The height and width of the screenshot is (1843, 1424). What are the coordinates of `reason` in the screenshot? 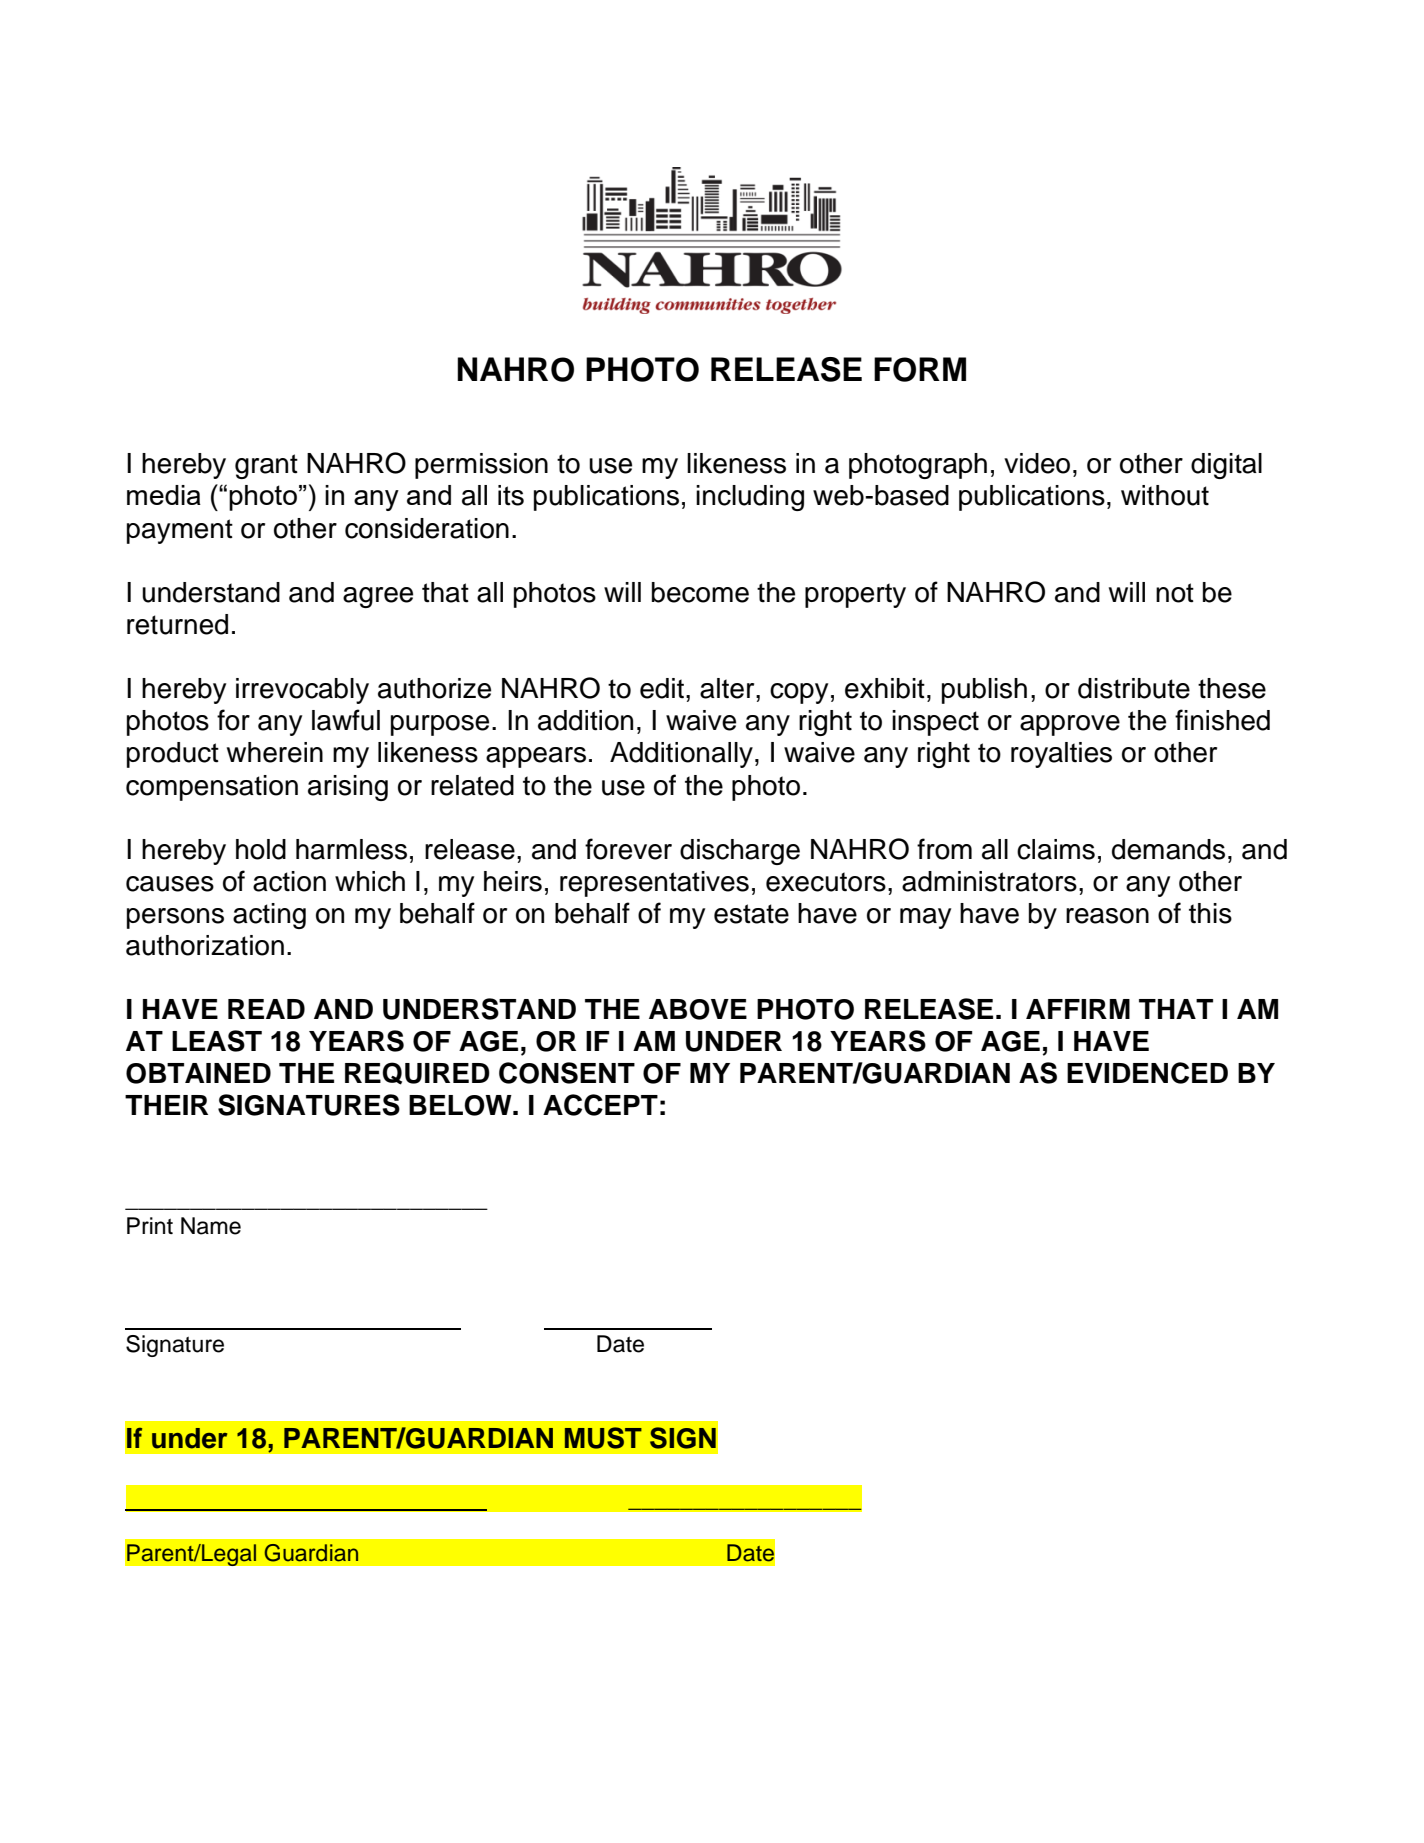 It's located at (1107, 916).
